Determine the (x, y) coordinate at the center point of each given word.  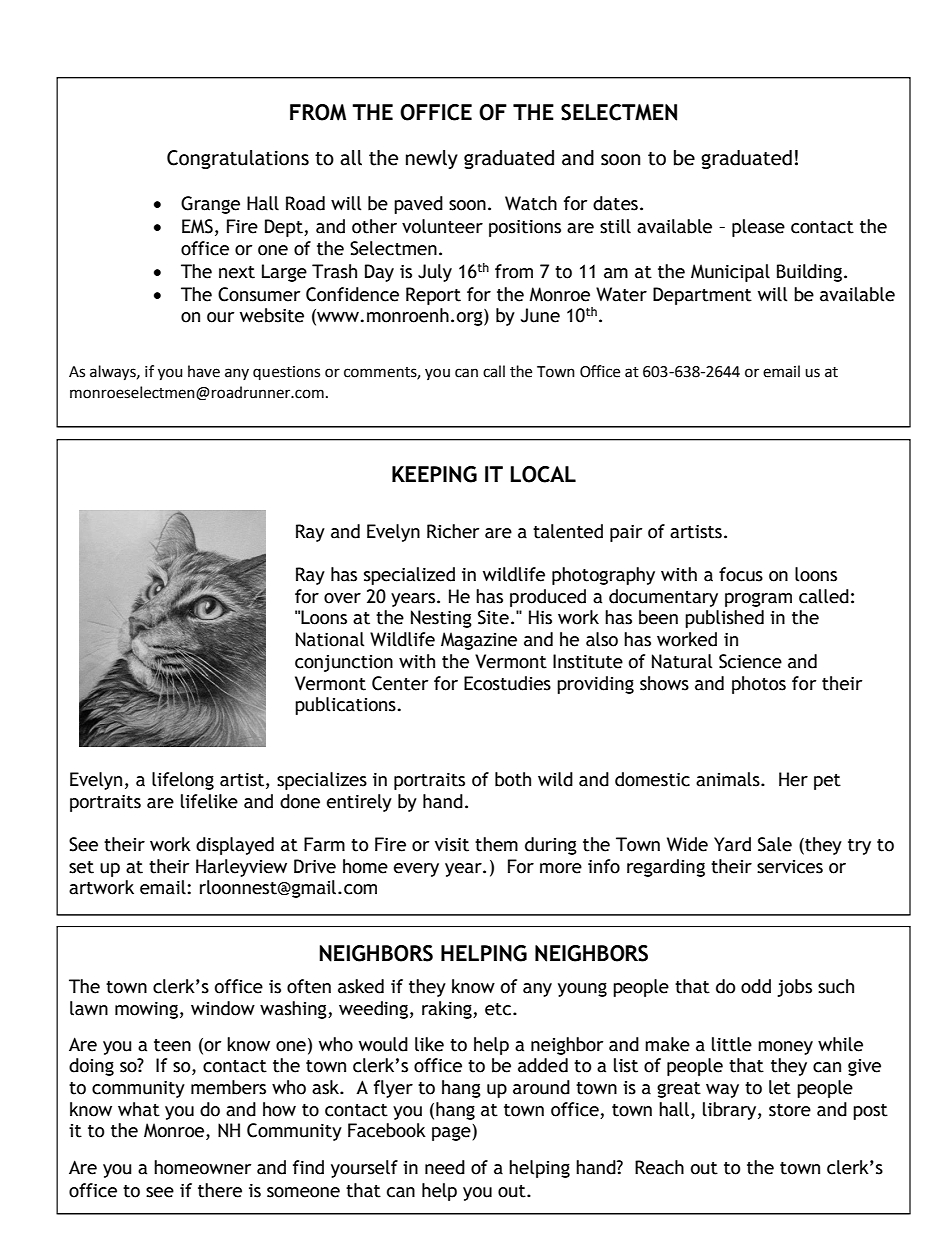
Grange (210, 205)
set (81, 867)
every (416, 870)
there (220, 1190)
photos (759, 685)
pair (626, 533)
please (758, 228)
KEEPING (434, 474)
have (204, 371)
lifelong (183, 781)
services (790, 867)
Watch (531, 203)
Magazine (479, 641)
